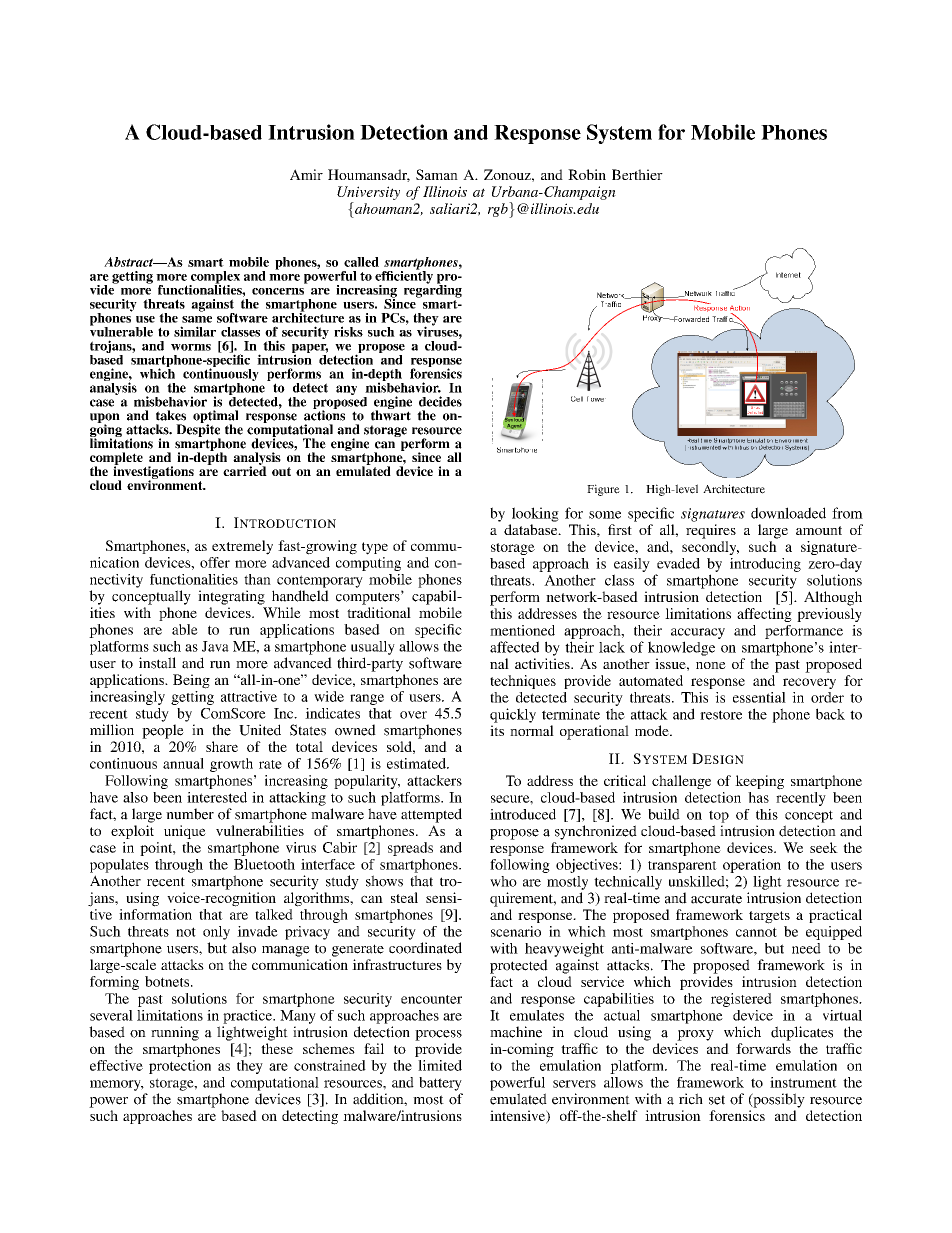 Image resolution: width=952 pixels, height=1233 pixels. Describe the element at coordinates (440, 401) in the image. I see `decides` at that location.
